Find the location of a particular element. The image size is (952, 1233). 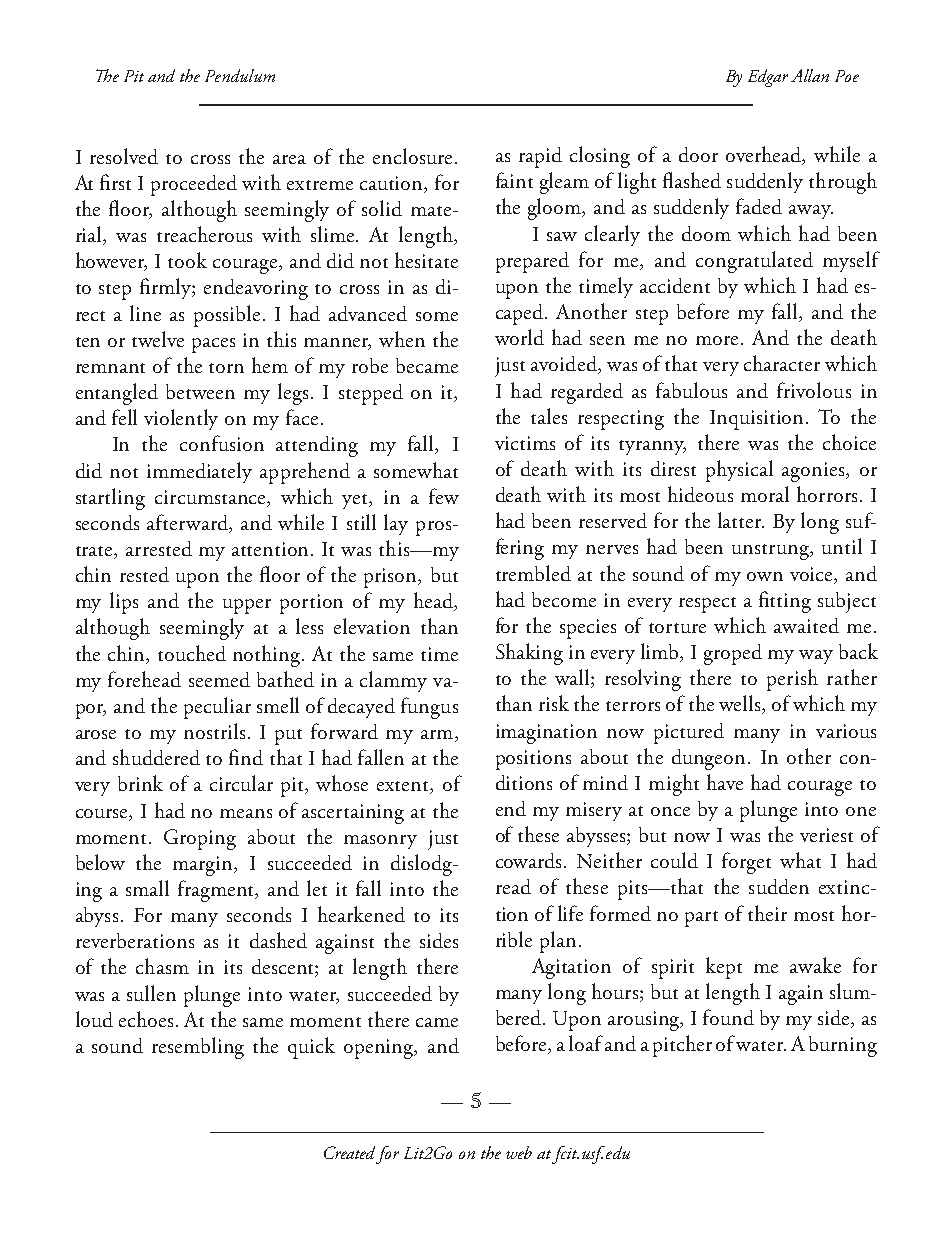

forget is located at coordinates (746, 863).
